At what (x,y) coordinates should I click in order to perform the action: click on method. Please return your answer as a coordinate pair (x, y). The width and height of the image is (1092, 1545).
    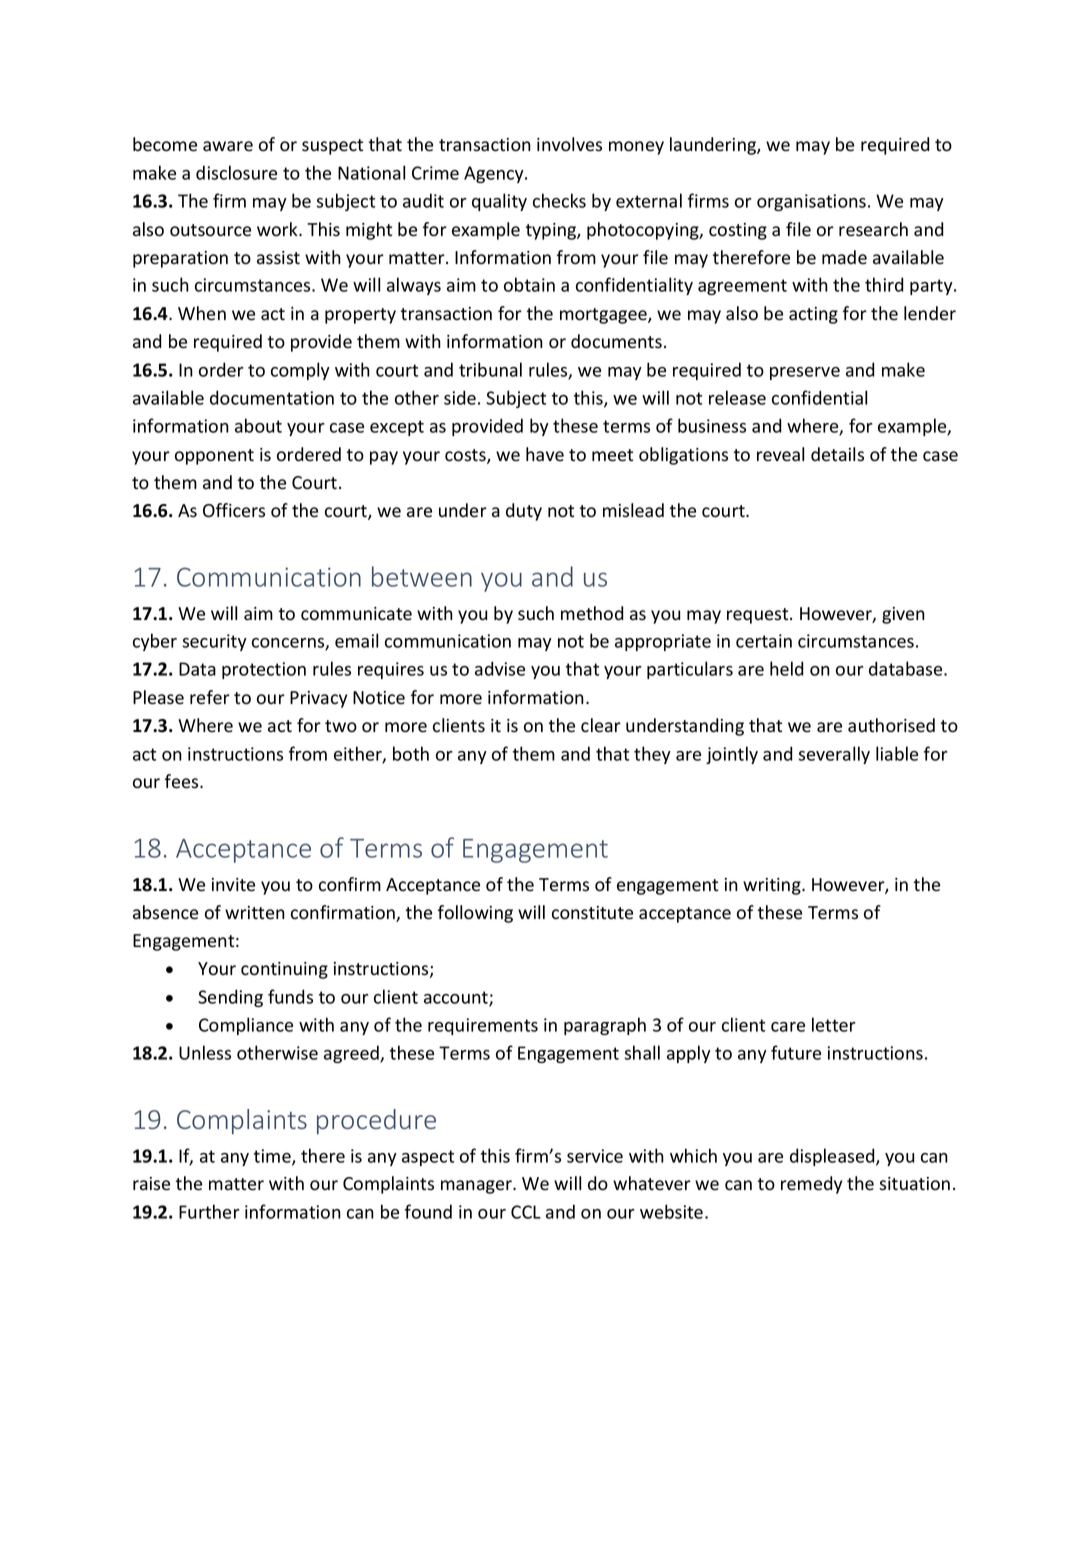
    Looking at the image, I should click on (592, 613).
